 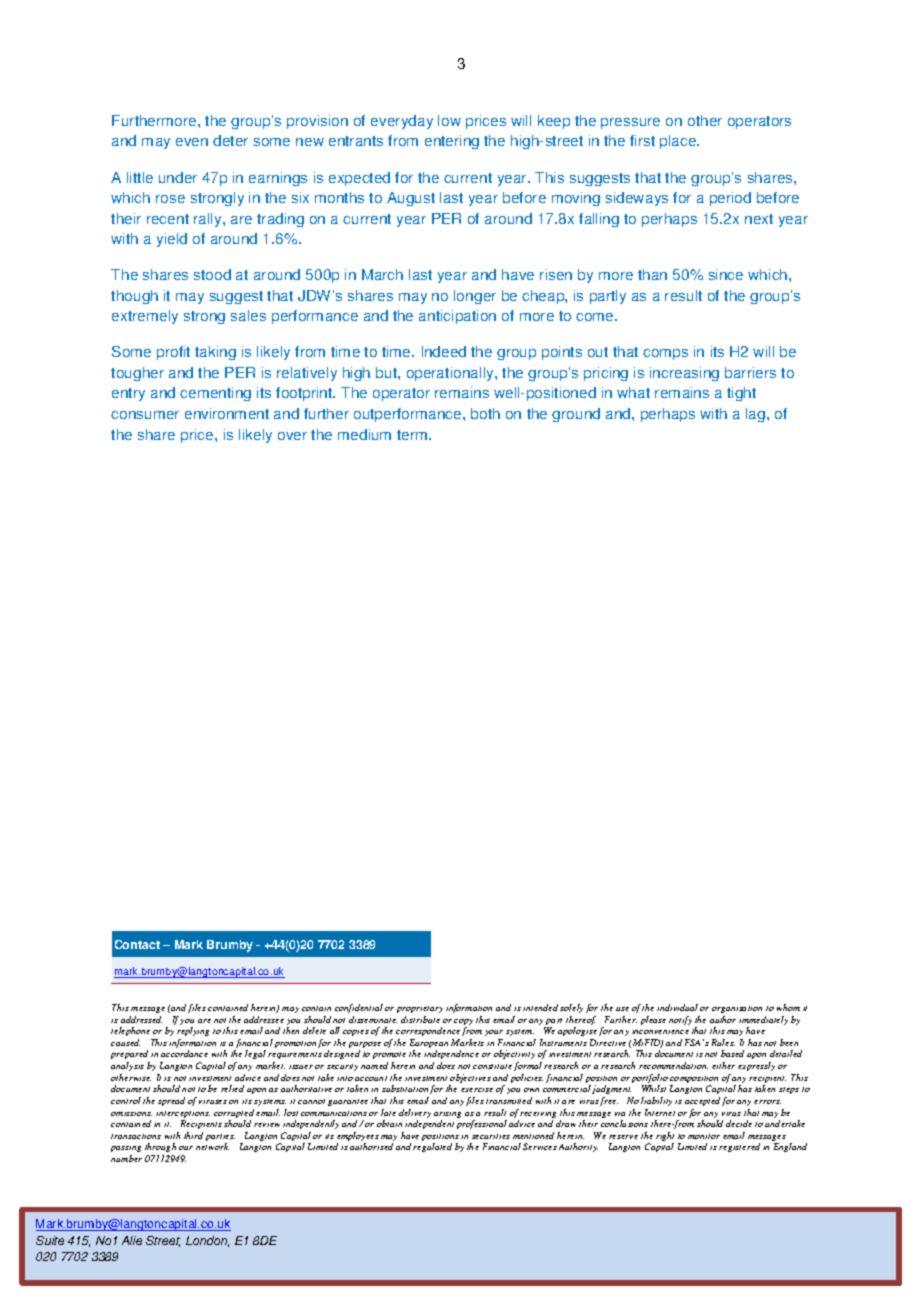 I want to click on consumer, so click(x=145, y=415).
